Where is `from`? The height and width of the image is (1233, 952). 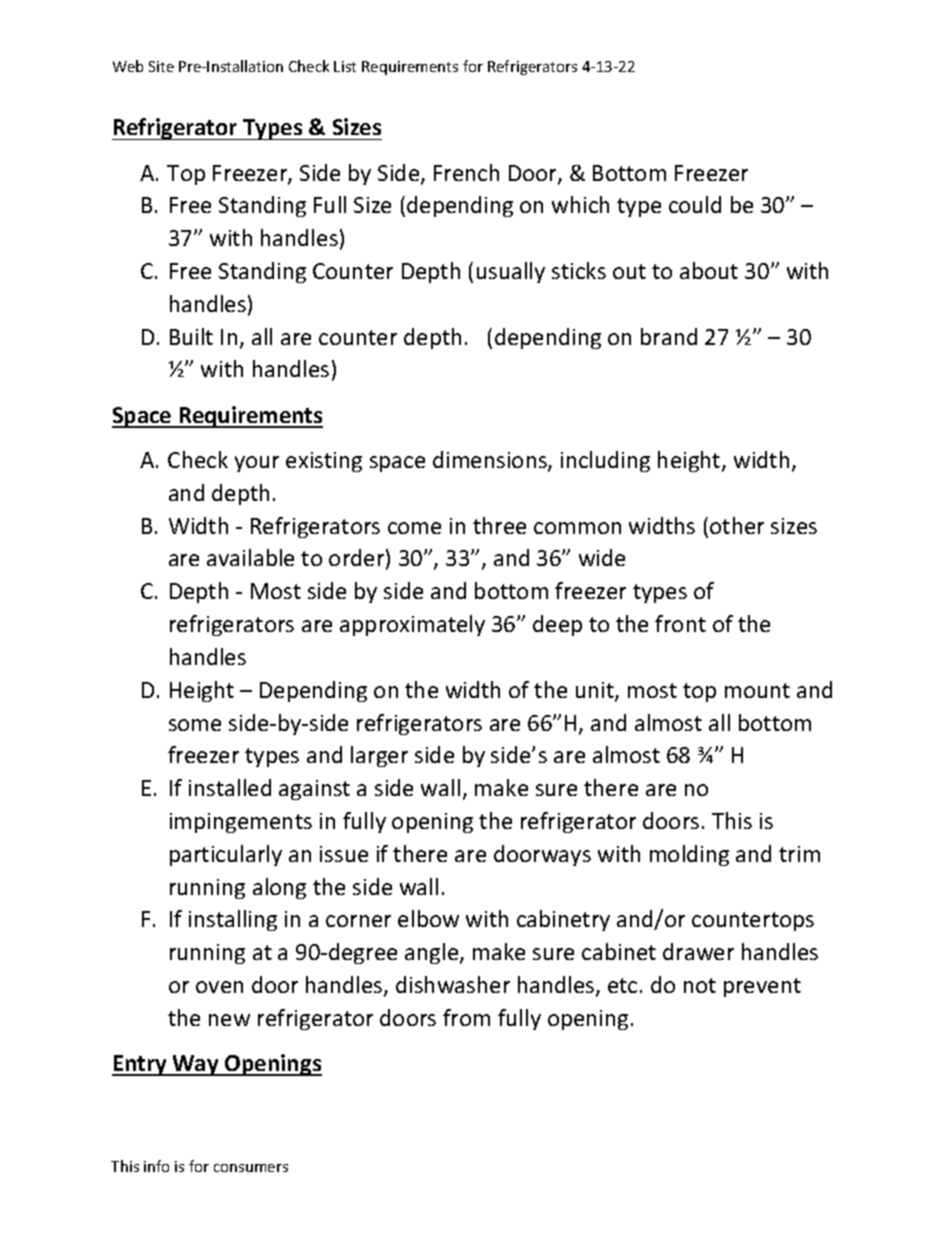 from is located at coordinates (466, 1017).
